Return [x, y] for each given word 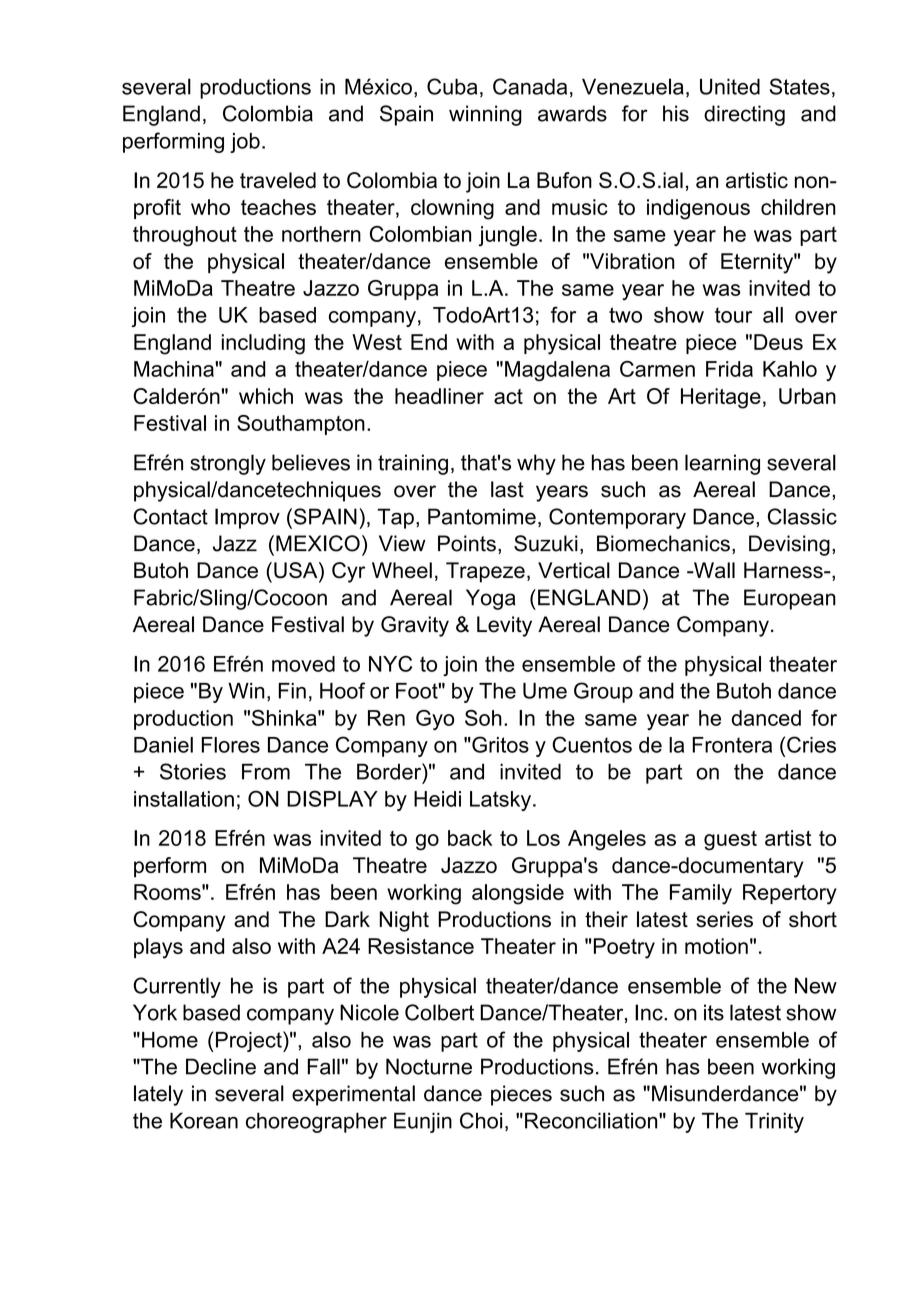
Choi [481, 1120]
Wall [713, 570]
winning [485, 115]
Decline [221, 1066]
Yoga [490, 599]
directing [744, 115]
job [245, 143]
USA [297, 570]
